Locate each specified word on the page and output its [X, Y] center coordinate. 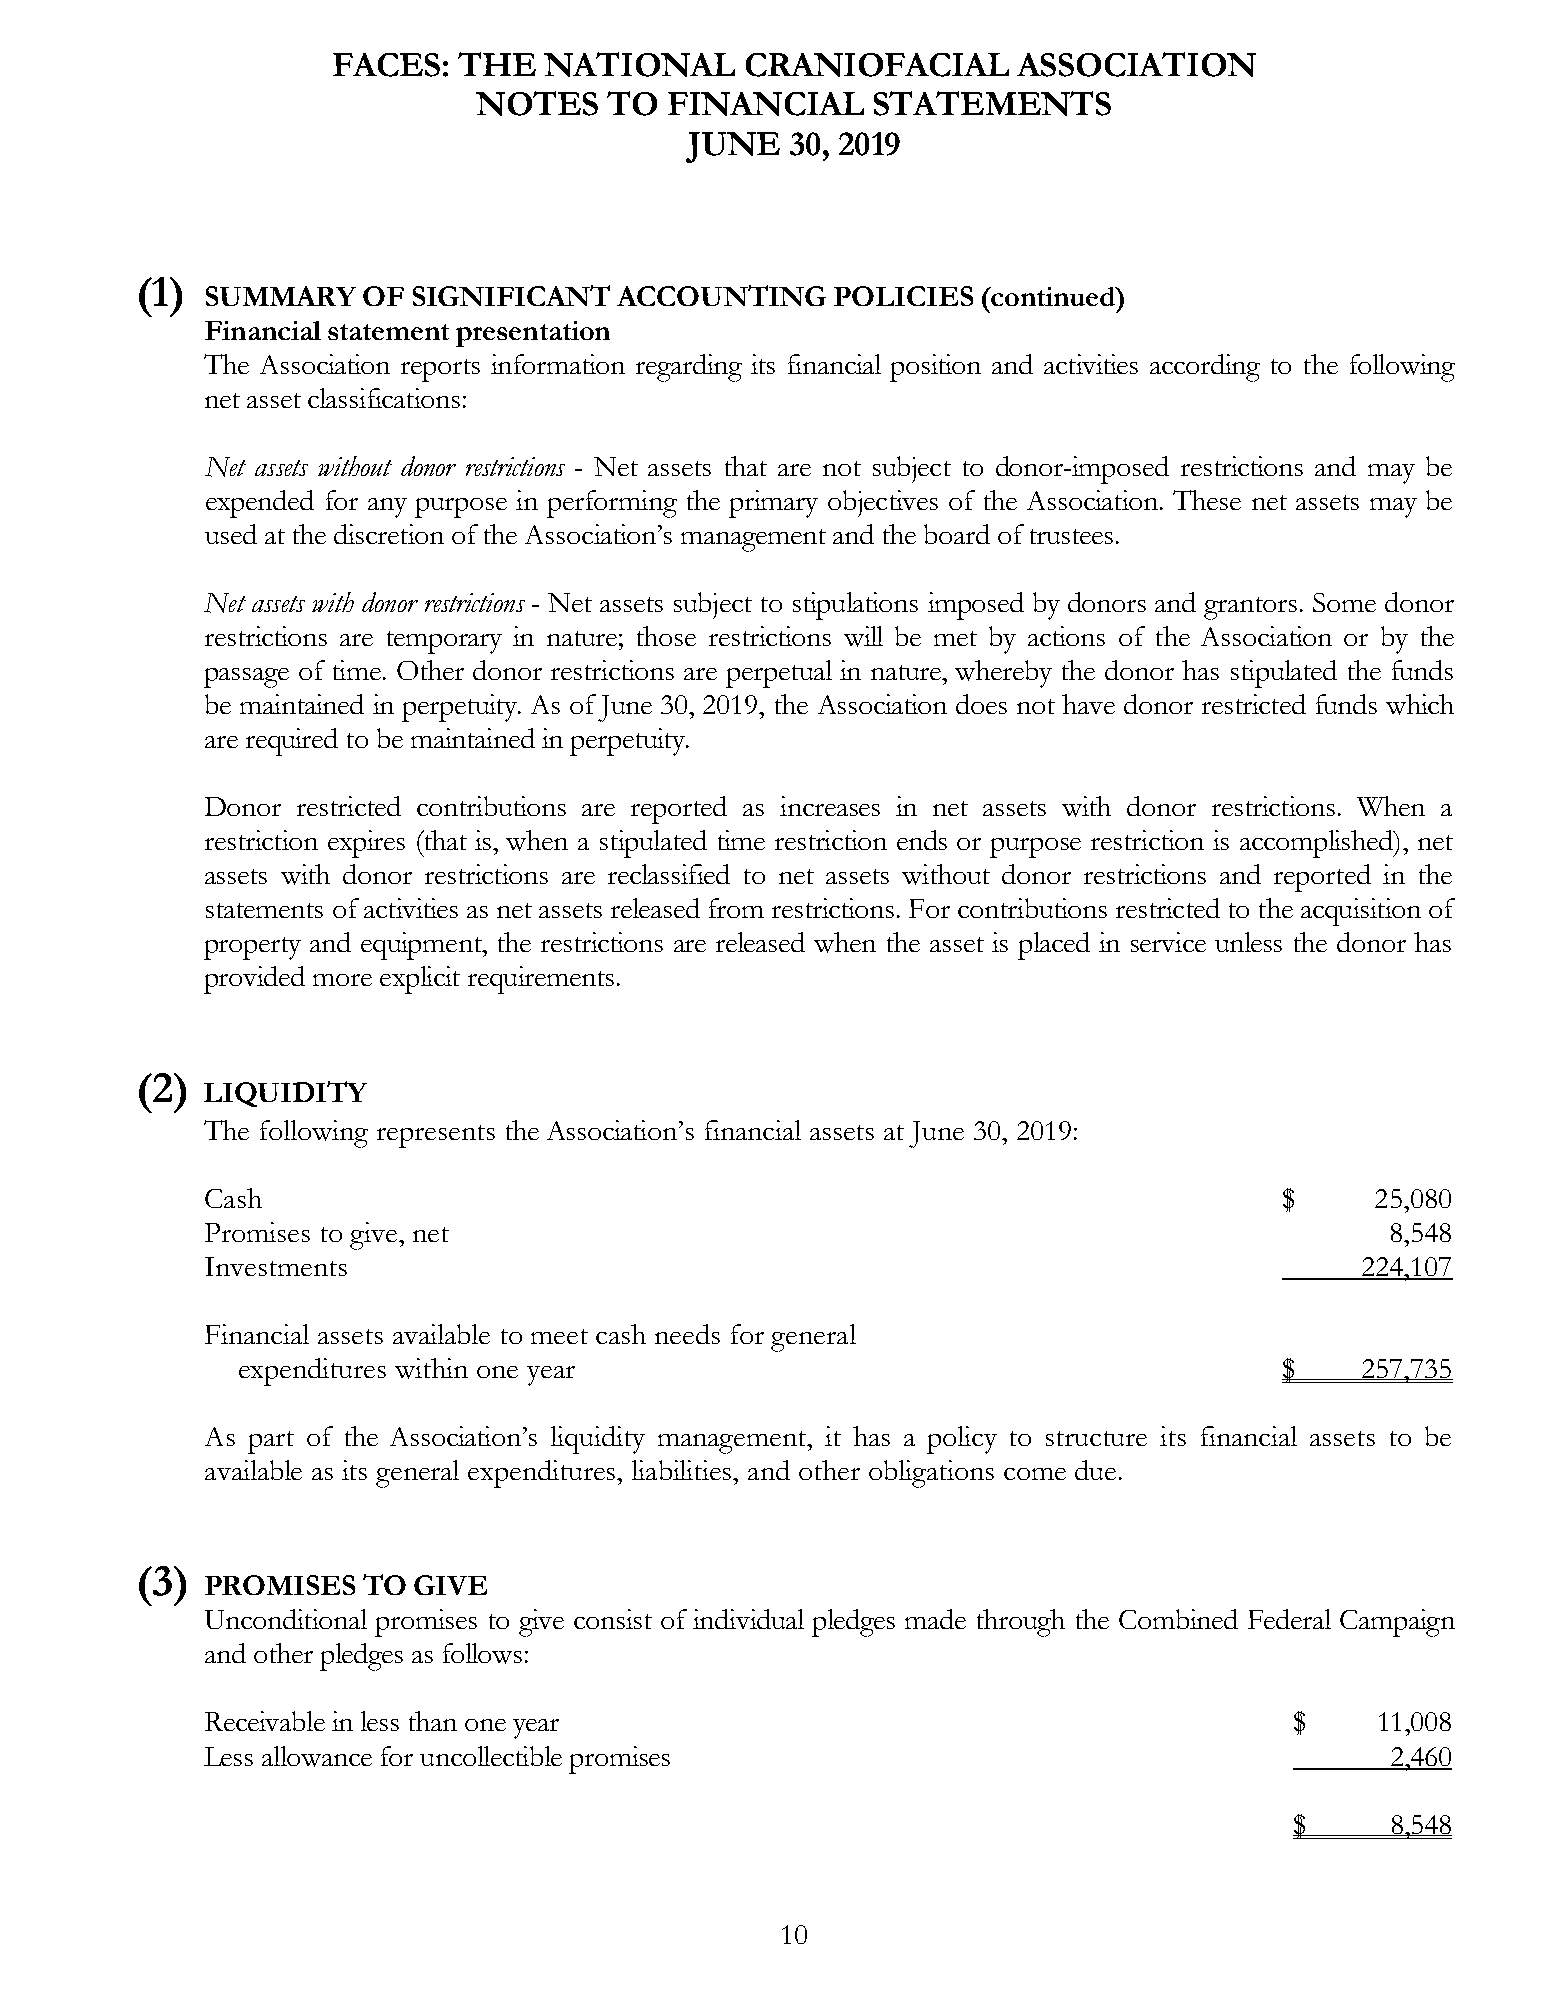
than [433, 1721]
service [1168, 942]
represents [436, 1136]
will [863, 636]
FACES [386, 65]
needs [687, 1334]
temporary [444, 642]
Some [1344, 602]
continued [1053, 296]
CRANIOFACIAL [877, 65]
